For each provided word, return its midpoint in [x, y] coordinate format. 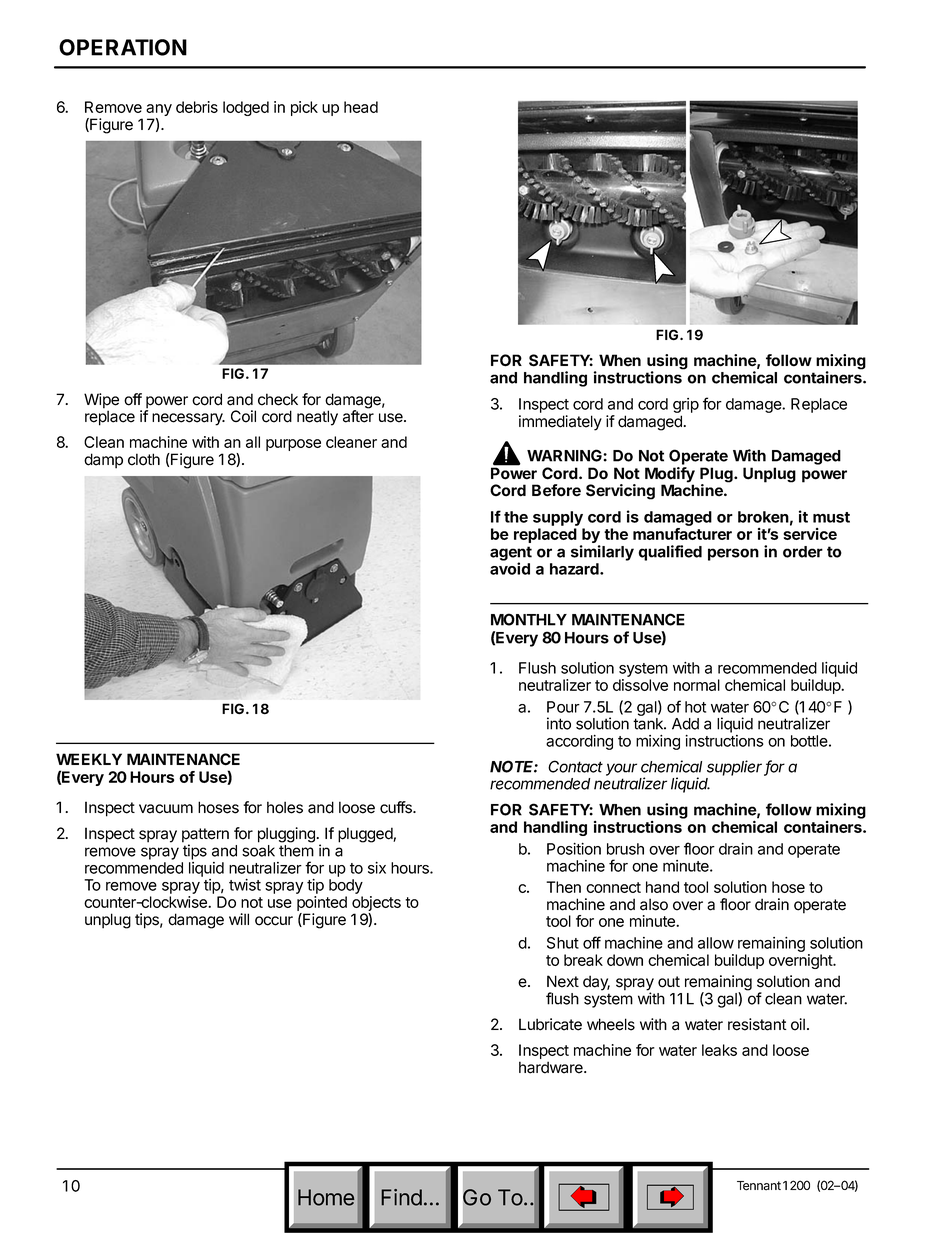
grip [686, 405]
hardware [552, 1067]
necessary [188, 419]
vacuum [166, 809]
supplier [736, 768]
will [239, 919]
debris [197, 107]
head [361, 107]
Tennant [759, 1186]
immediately [560, 423]
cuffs [397, 807]
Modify [670, 476]
